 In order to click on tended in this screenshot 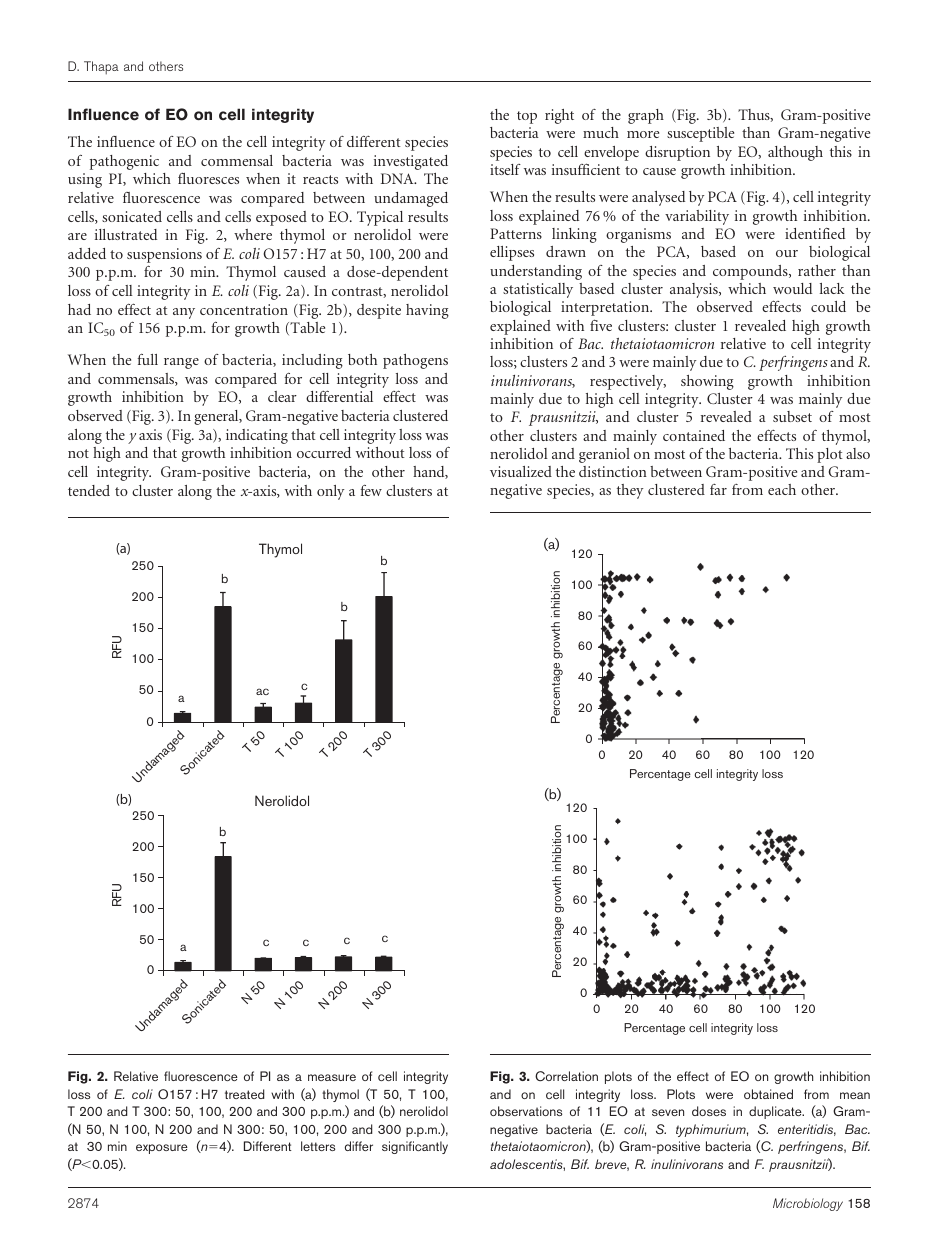, I will do `click(89, 490)`.
